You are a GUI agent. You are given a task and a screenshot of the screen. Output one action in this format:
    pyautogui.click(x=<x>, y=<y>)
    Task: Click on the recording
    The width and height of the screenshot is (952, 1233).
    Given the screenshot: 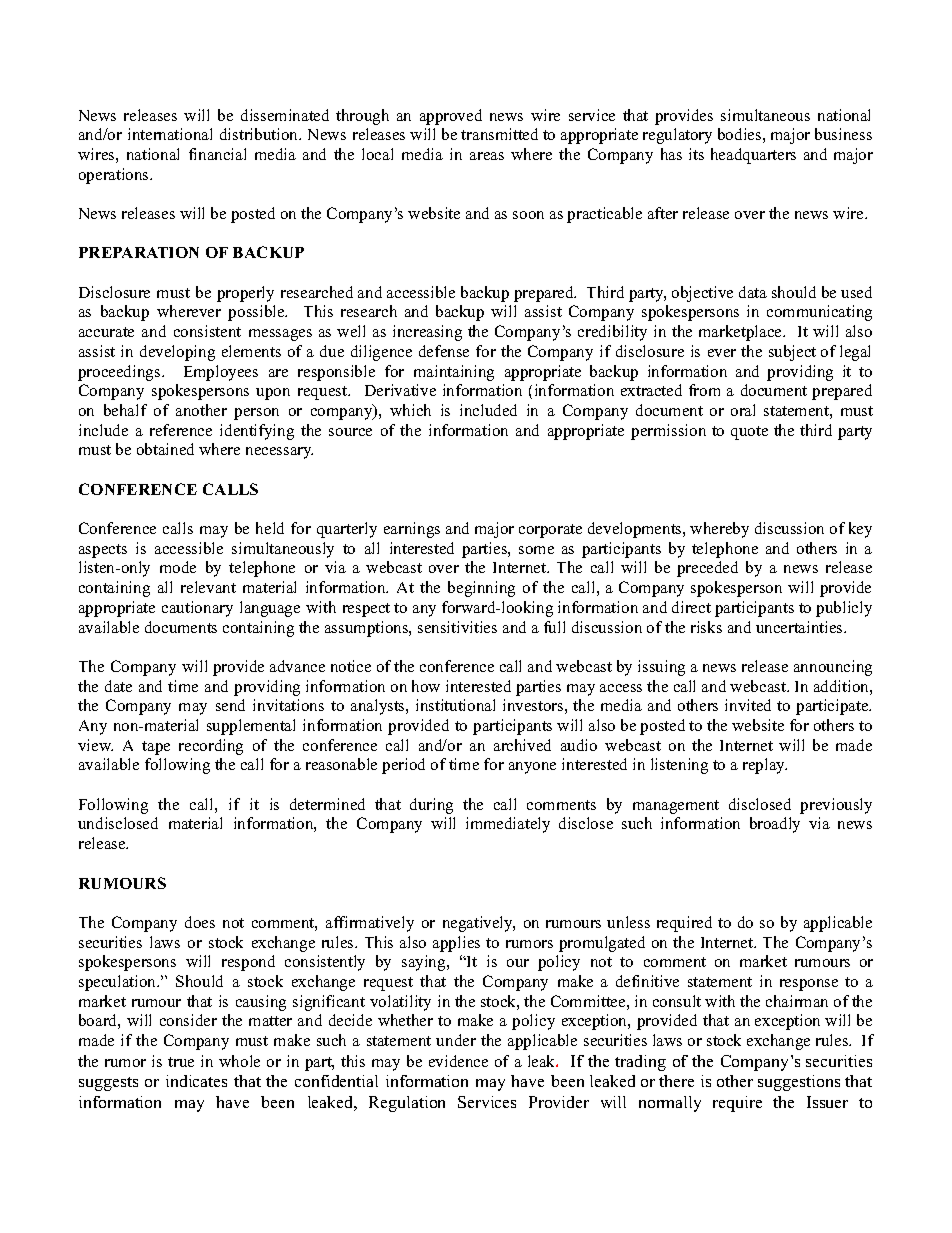 What is the action you would take?
    pyautogui.click(x=211, y=747)
